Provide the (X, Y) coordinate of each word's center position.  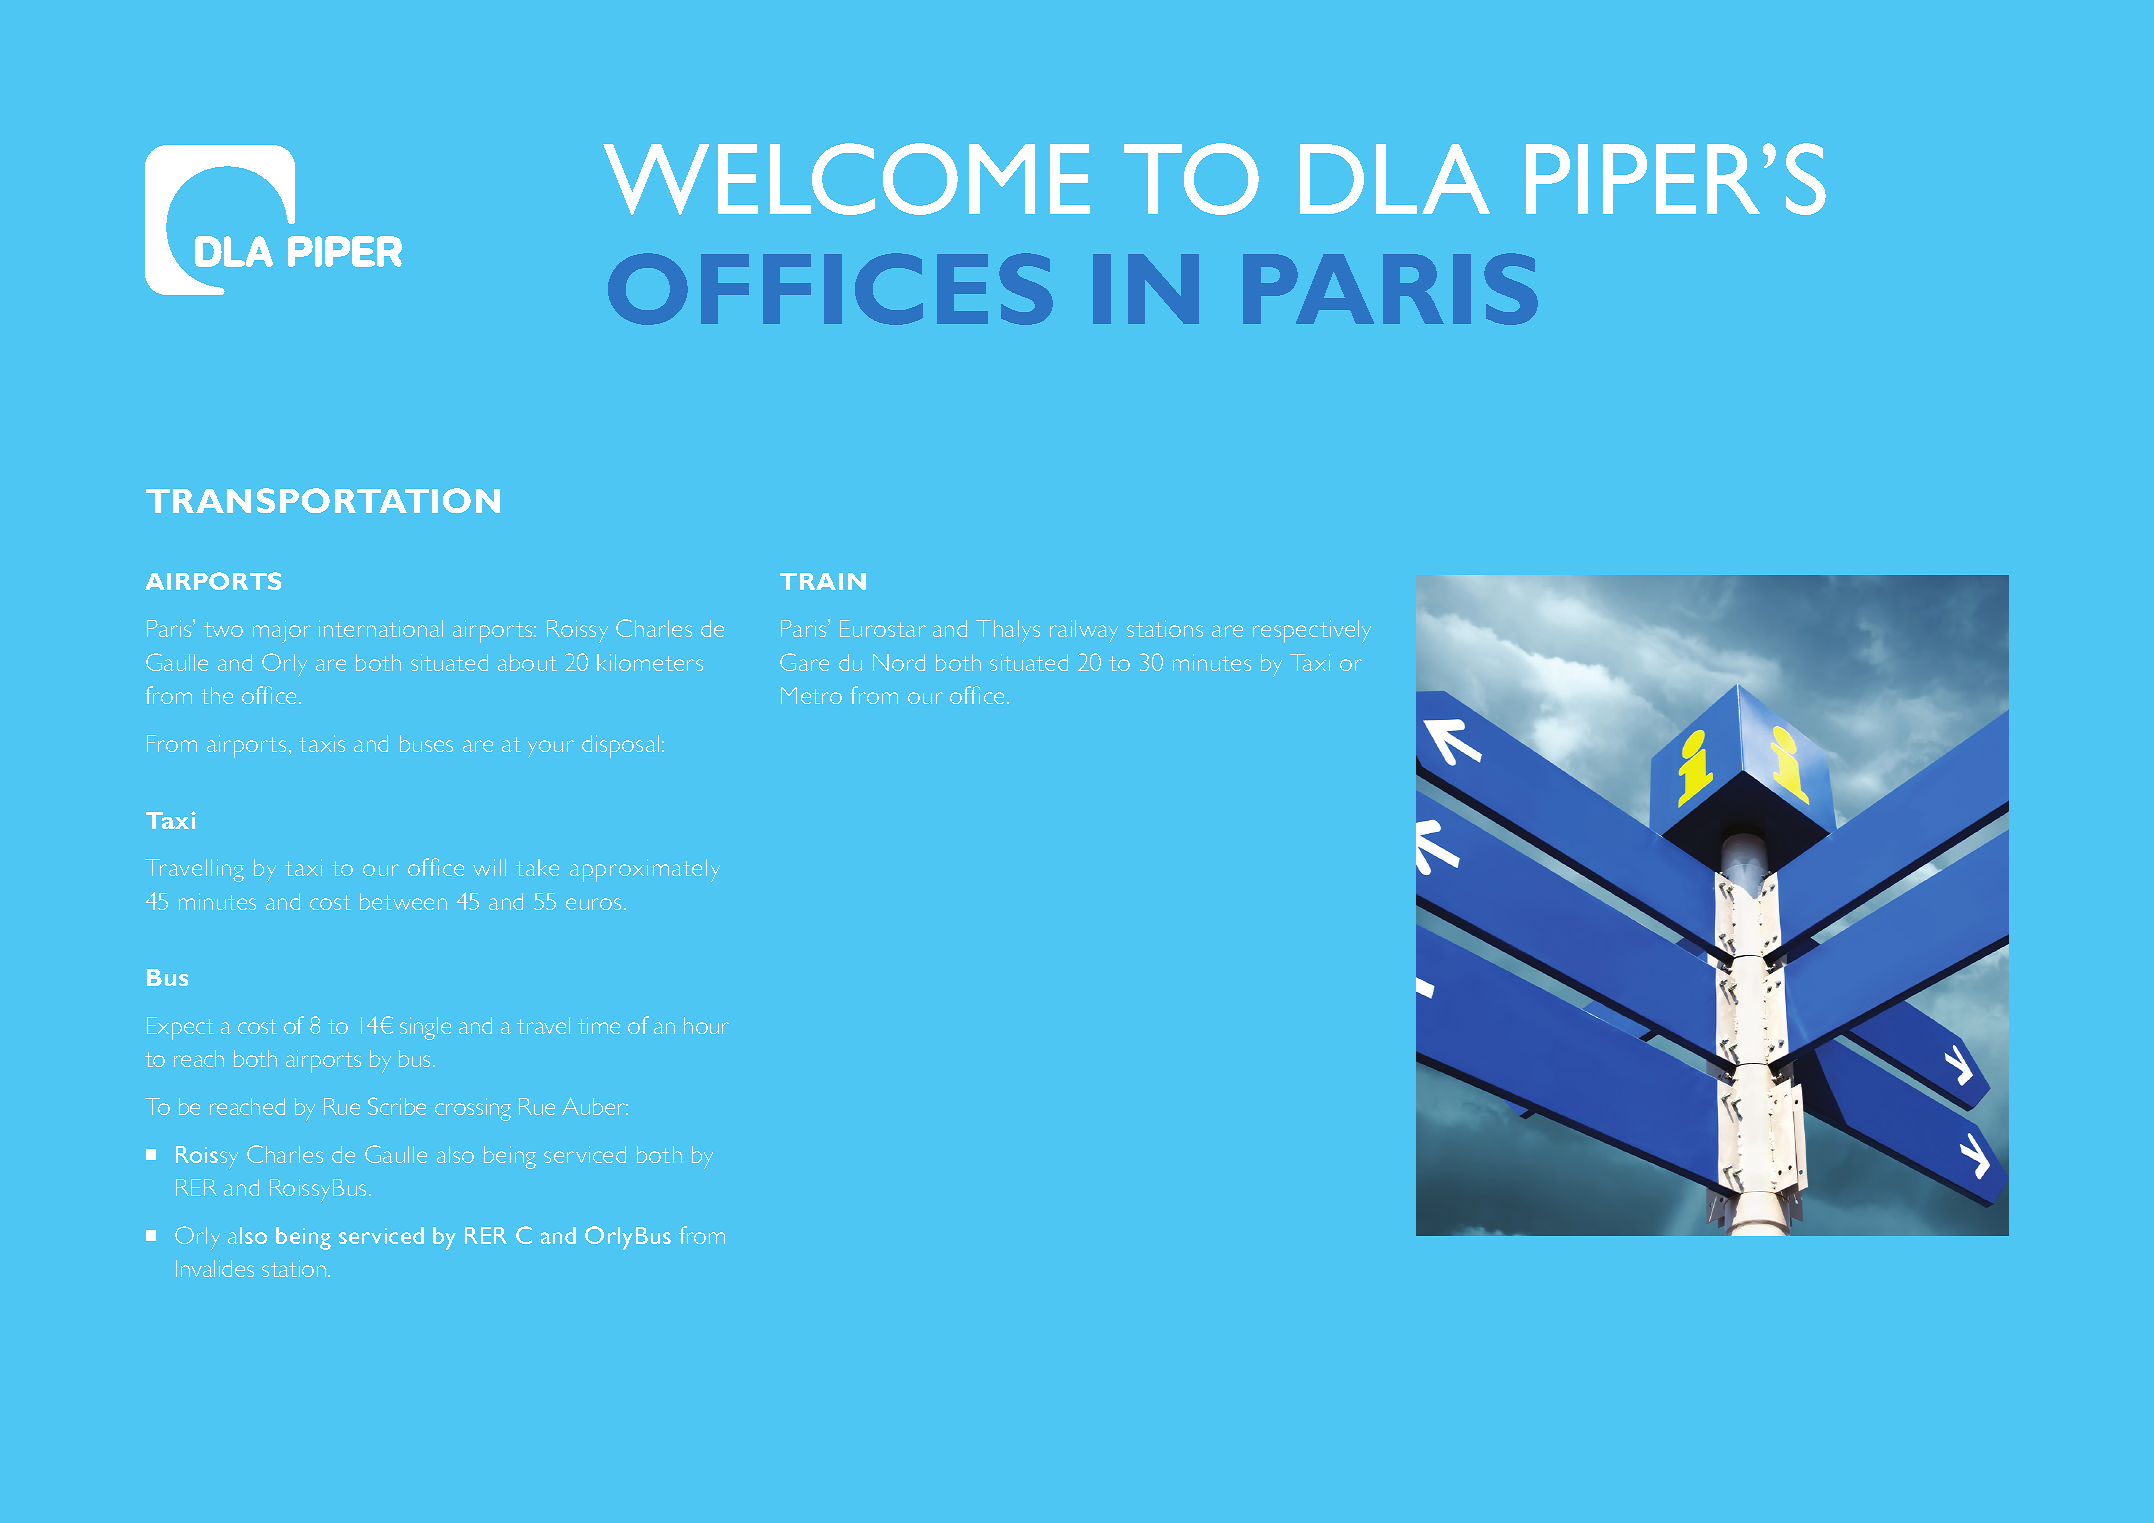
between (403, 901)
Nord (899, 662)
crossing (473, 1109)
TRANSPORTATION (323, 500)
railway (1084, 631)
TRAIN (823, 581)
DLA (1395, 179)
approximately (645, 870)
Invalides (215, 1268)
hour (706, 1025)
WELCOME (846, 179)
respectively (1312, 631)
